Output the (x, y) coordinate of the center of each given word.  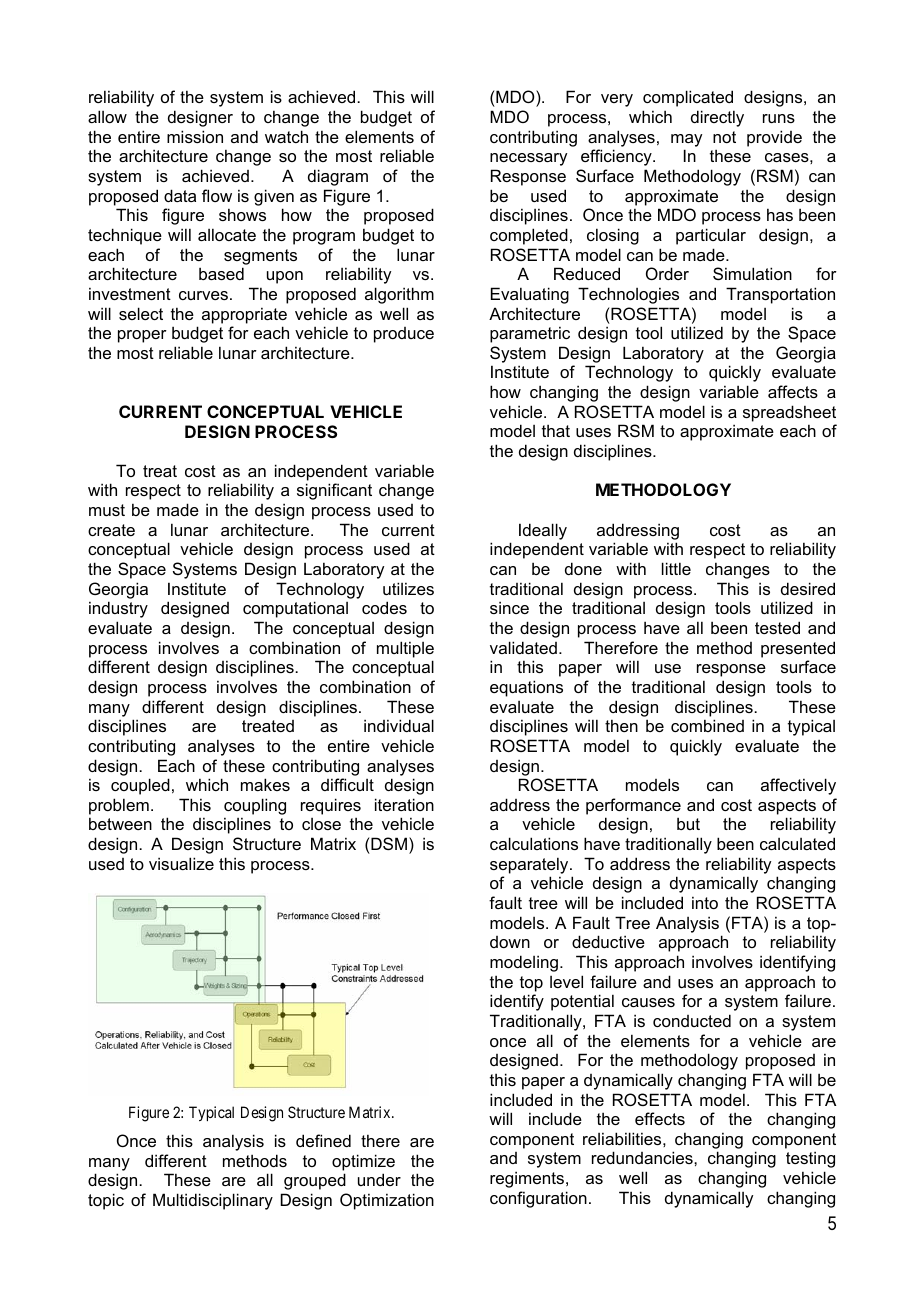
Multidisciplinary (213, 1201)
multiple (405, 649)
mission (195, 136)
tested (777, 627)
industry (118, 609)
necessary (528, 159)
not (724, 137)
